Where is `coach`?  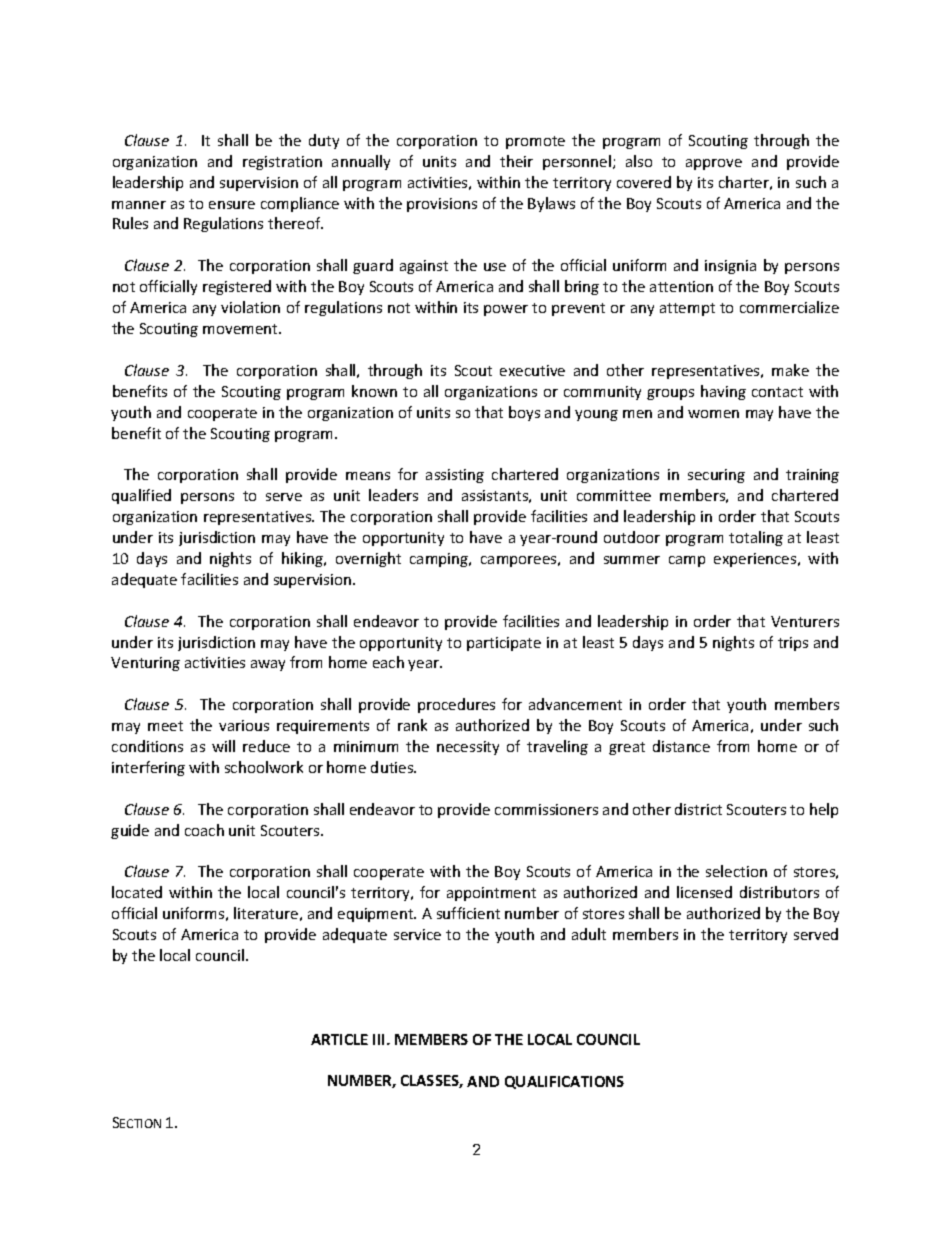
coach is located at coordinates (204, 830).
